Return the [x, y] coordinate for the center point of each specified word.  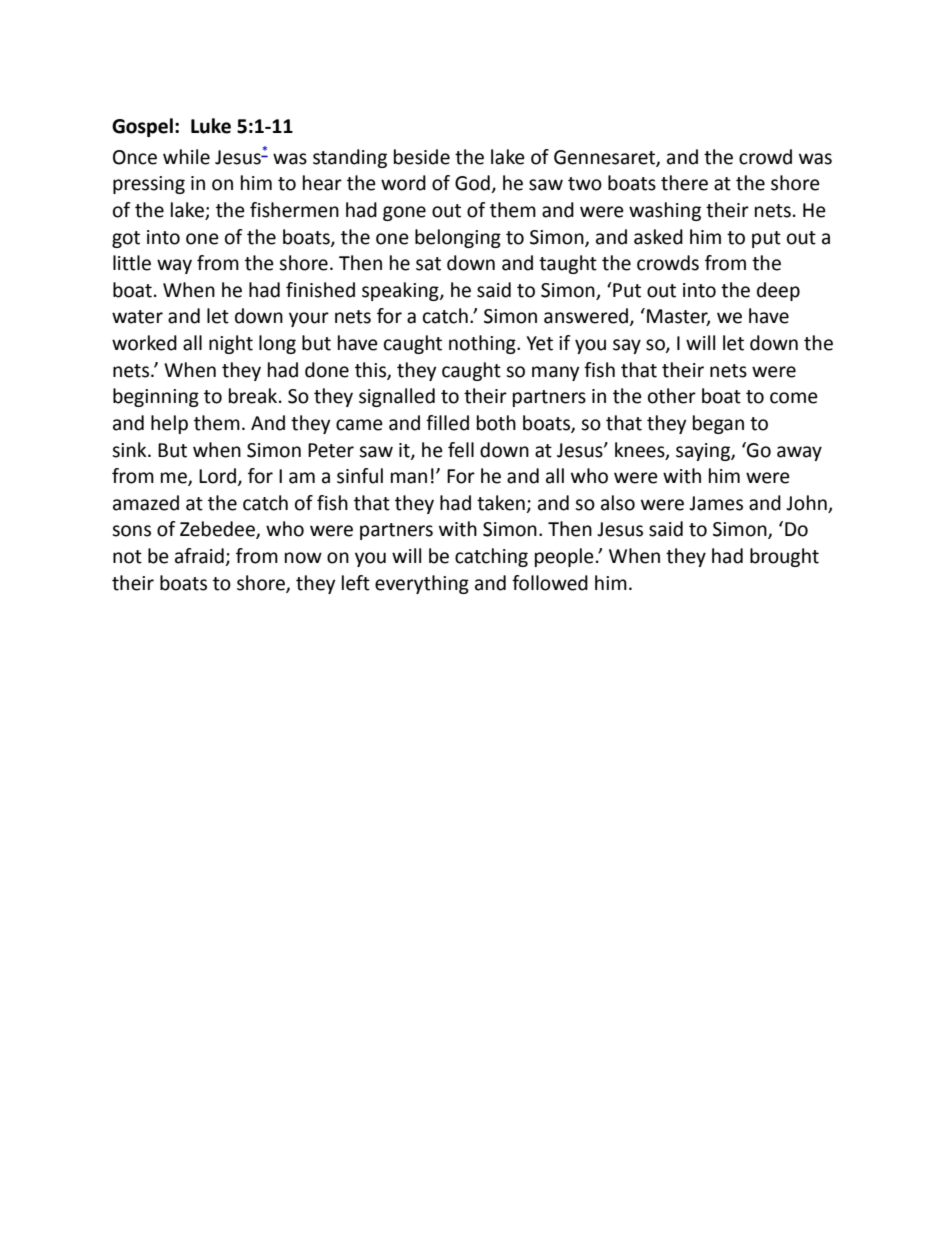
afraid [200, 557]
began [718, 424]
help [169, 424]
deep [778, 291]
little [132, 263]
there [684, 183]
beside [422, 157]
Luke [211, 126]
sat [428, 264]
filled [447, 423]
